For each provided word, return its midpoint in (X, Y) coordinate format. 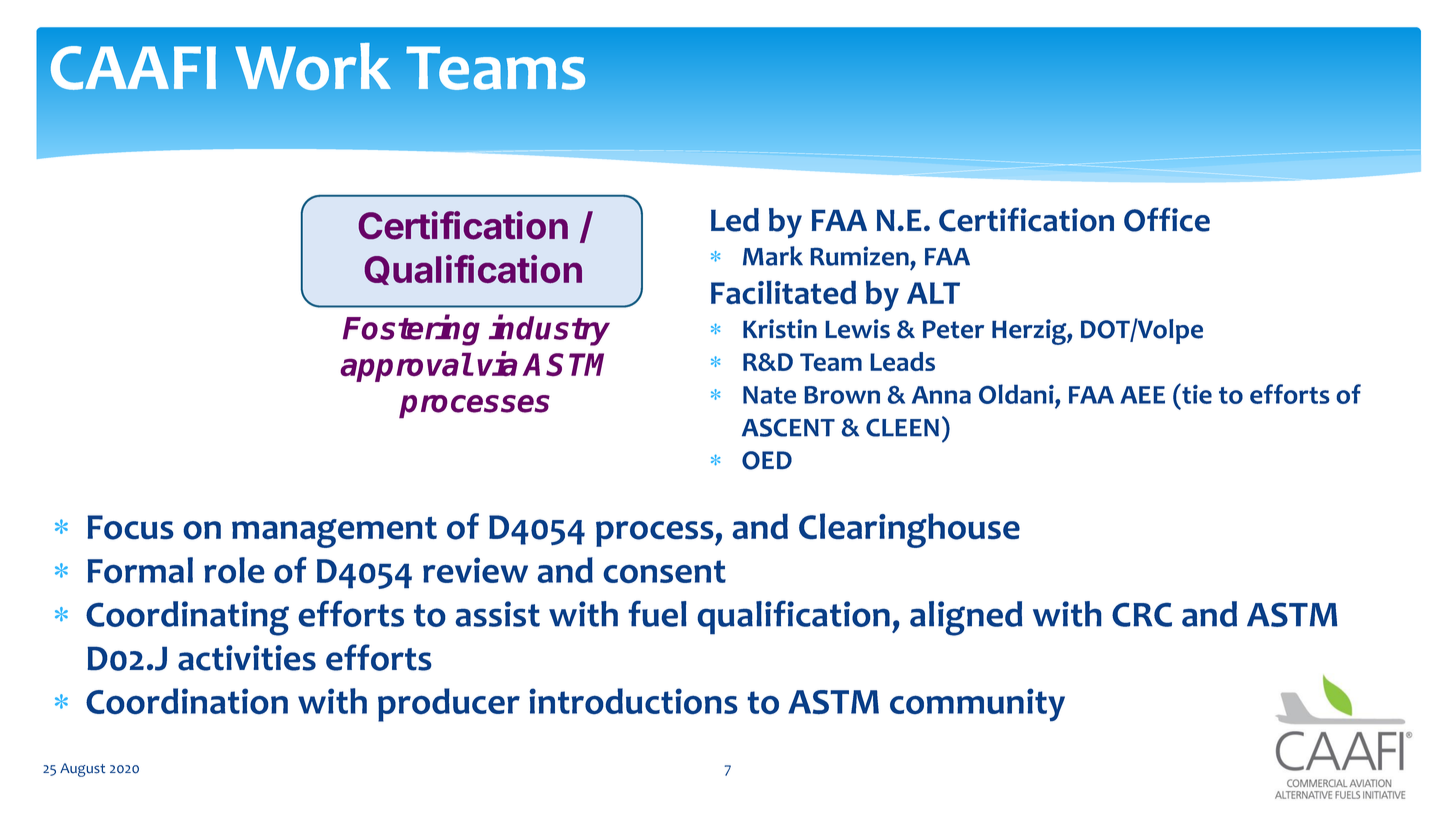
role (234, 570)
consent (664, 572)
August (82, 770)
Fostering (411, 330)
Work (313, 66)
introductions (633, 701)
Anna (941, 395)
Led (735, 220)
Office (1167, 219)
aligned (966, 618)
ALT (933, 293)
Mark (773, 256)
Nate (769, 395)
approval (406, 367)
